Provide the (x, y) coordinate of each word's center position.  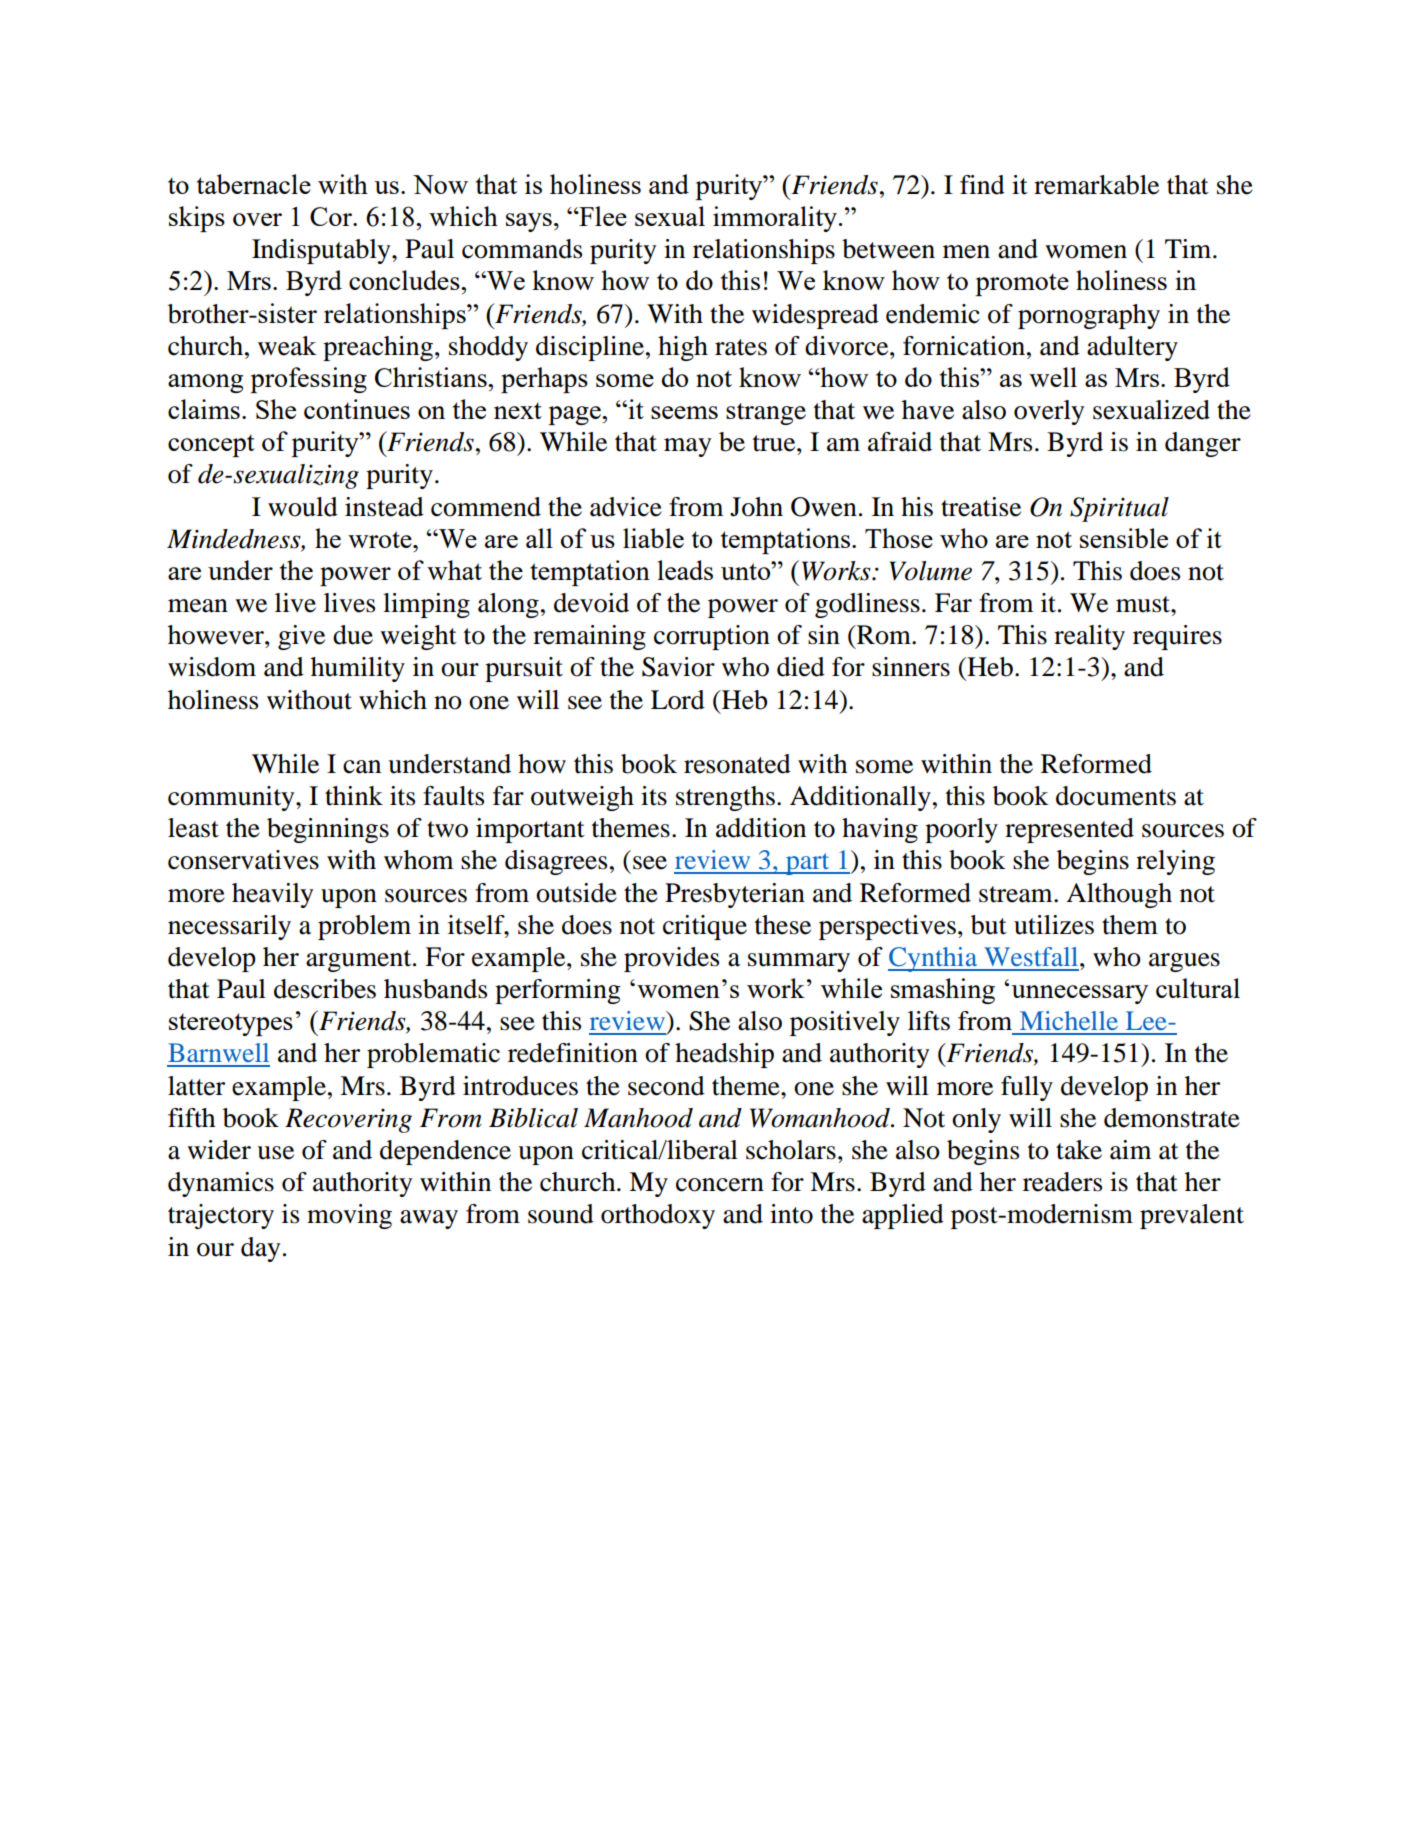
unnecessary (1079, 994)
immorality (775, 219)
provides (671, 959)
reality (1089, 637)
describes (325, 989)
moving (349, 1216)
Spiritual (1119, 509)
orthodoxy (658, 1216)
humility (358, 669)
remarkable (1096, 185)
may (687, 447)
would (303, 507)
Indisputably (322, 251)
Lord (678, 700)
